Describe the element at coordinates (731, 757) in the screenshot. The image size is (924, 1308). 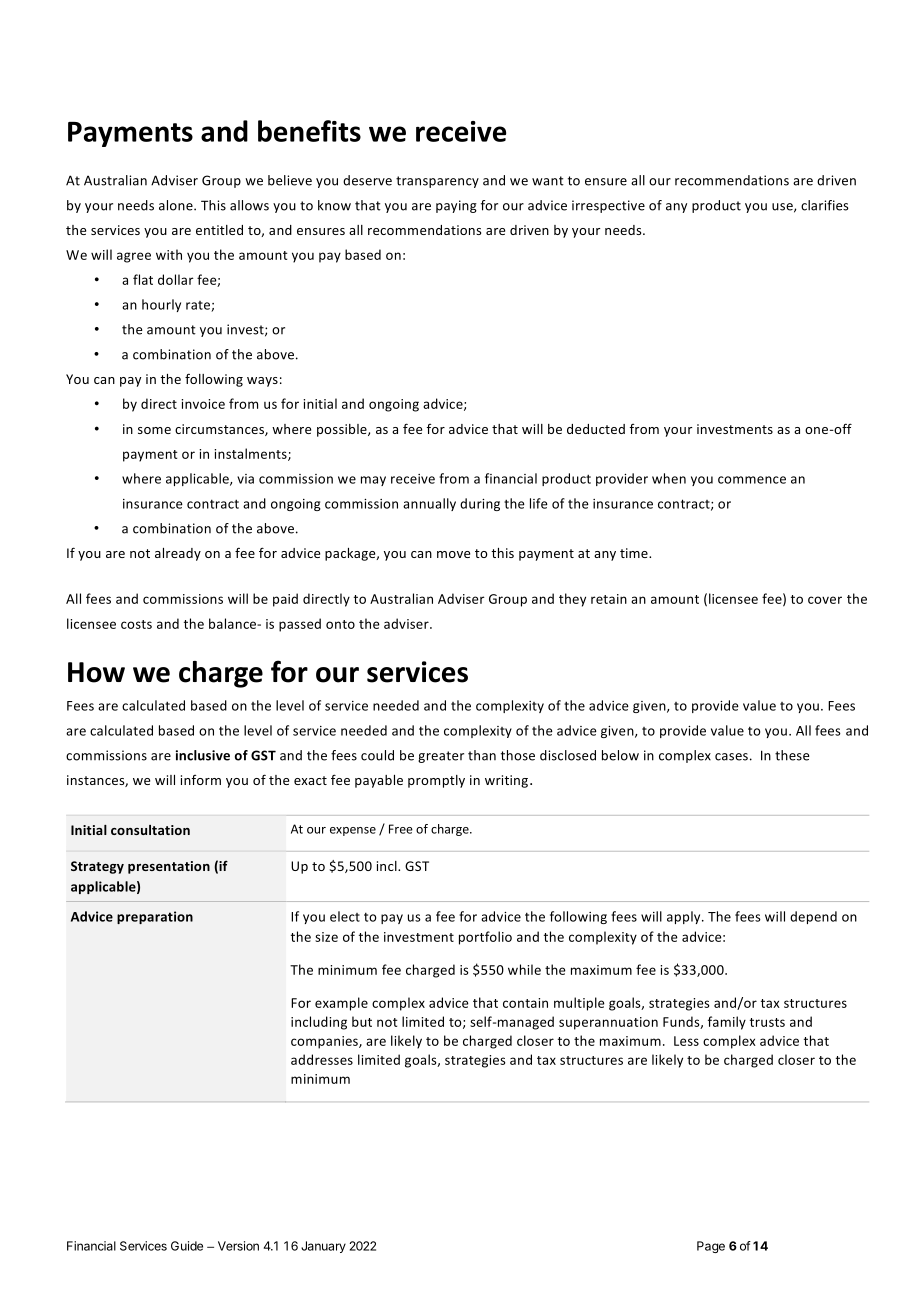
I see `cases` at that location.
